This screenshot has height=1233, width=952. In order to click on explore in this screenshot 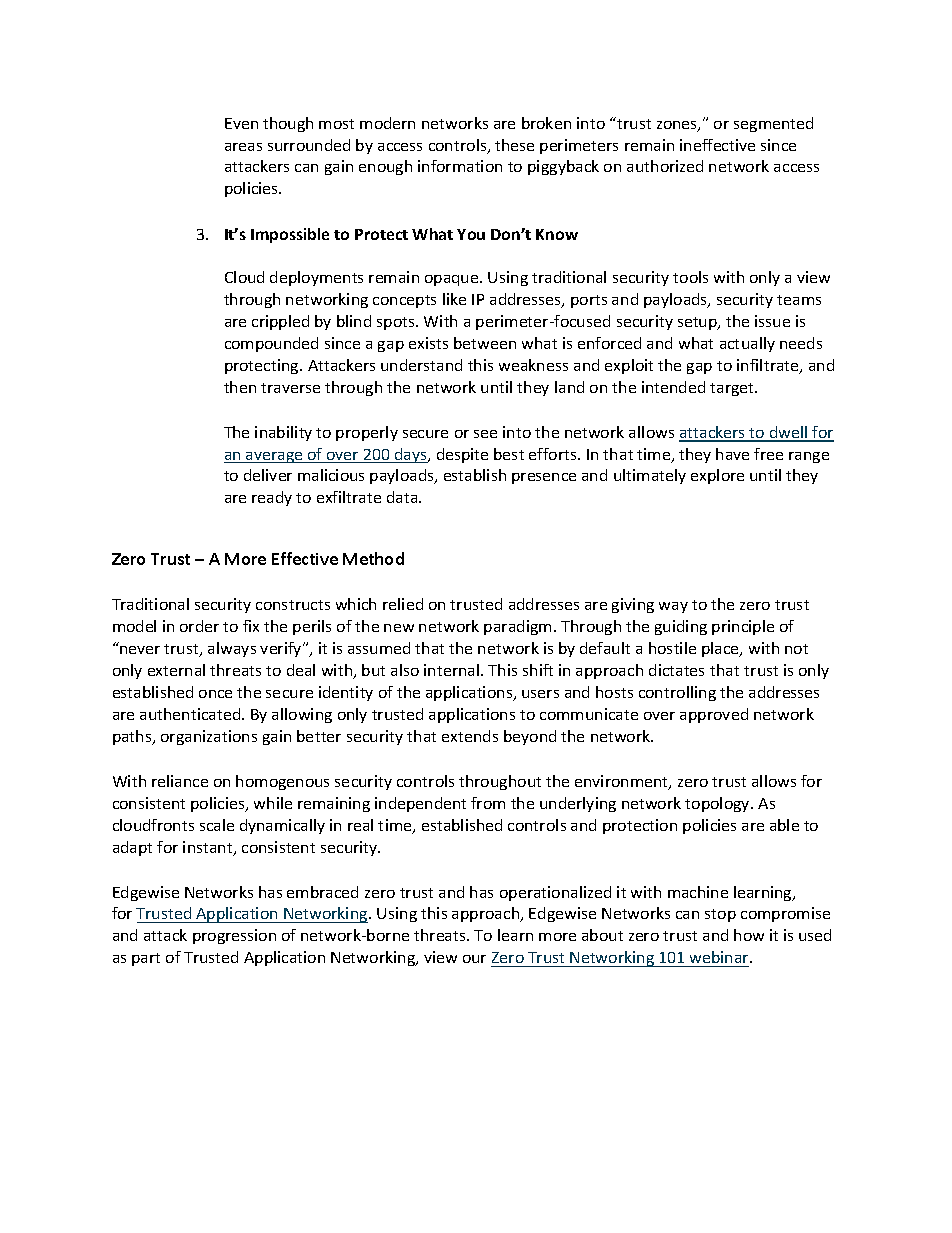, I will do `click(717, 476)`.
